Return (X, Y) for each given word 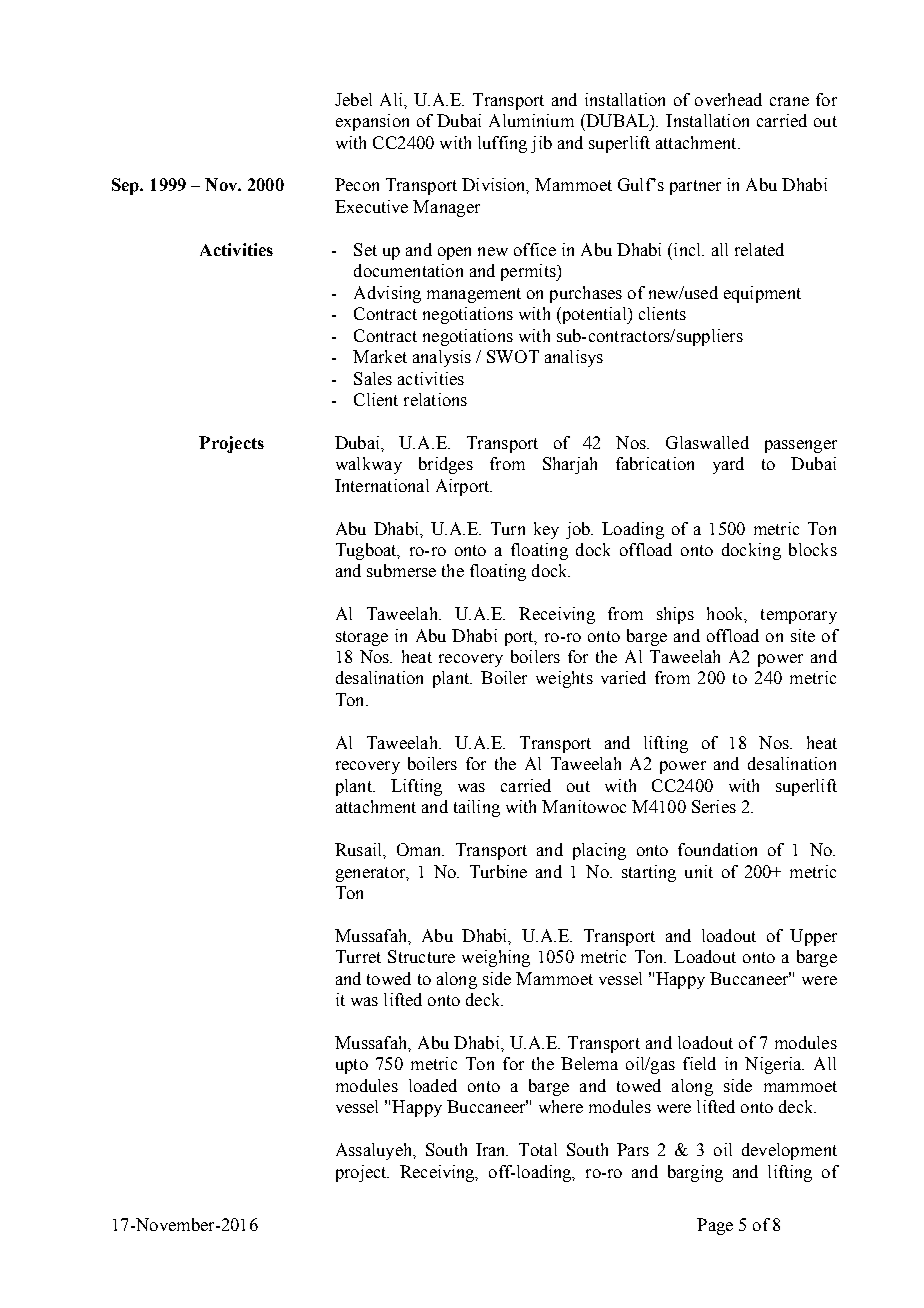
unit (699, 871)
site (803, 635)
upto (352, 1066)
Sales (373, 378)
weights (564, 679)
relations (435, 399)
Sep (127, 186)
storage (362, 638)
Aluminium (531, 120)
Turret (358, 956)
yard (728, 465)
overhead (728, 99)
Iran (492, 1149)
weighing (496, 958)
